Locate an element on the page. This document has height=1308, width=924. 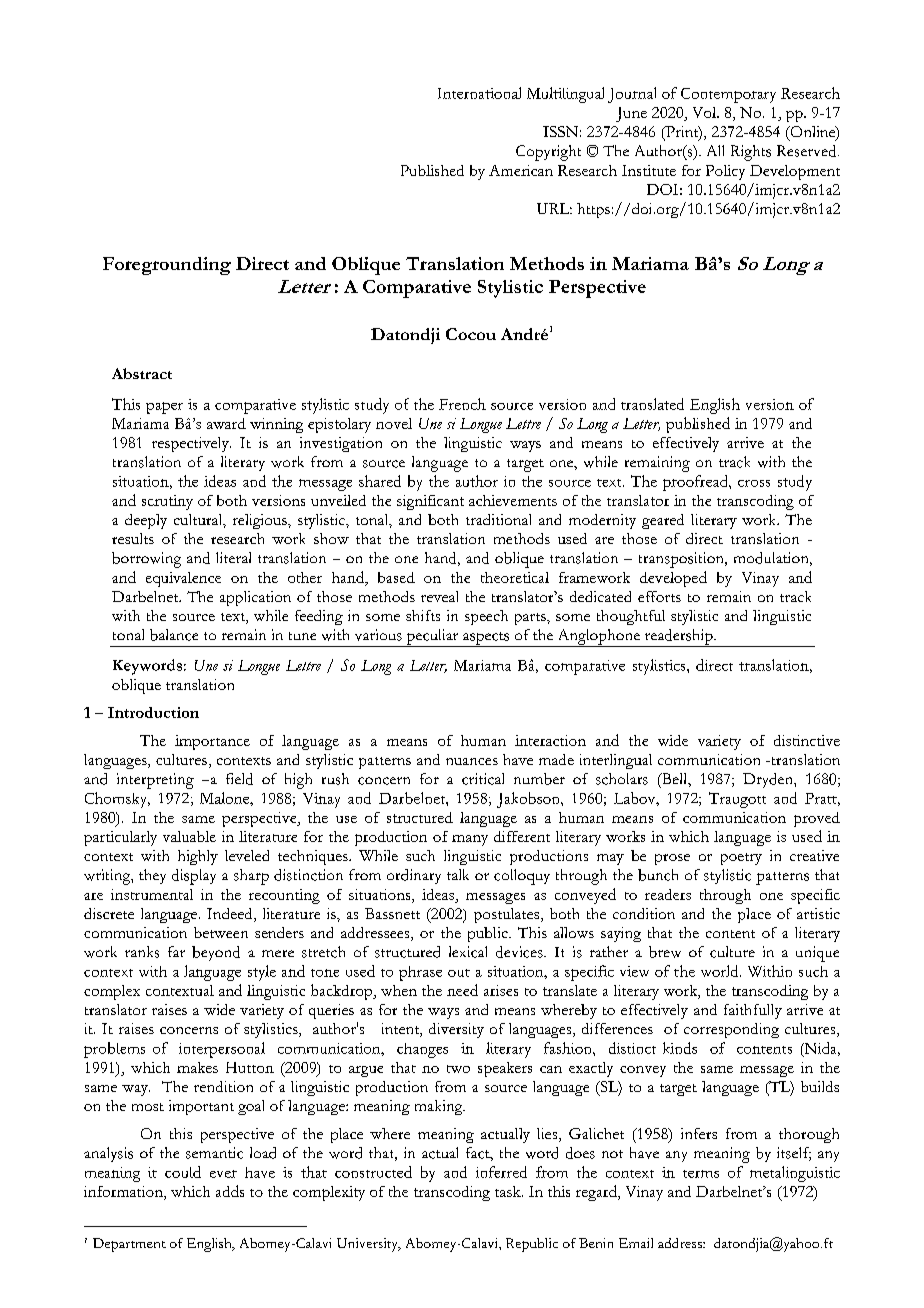
balance is located at coordinates (174, 635).
